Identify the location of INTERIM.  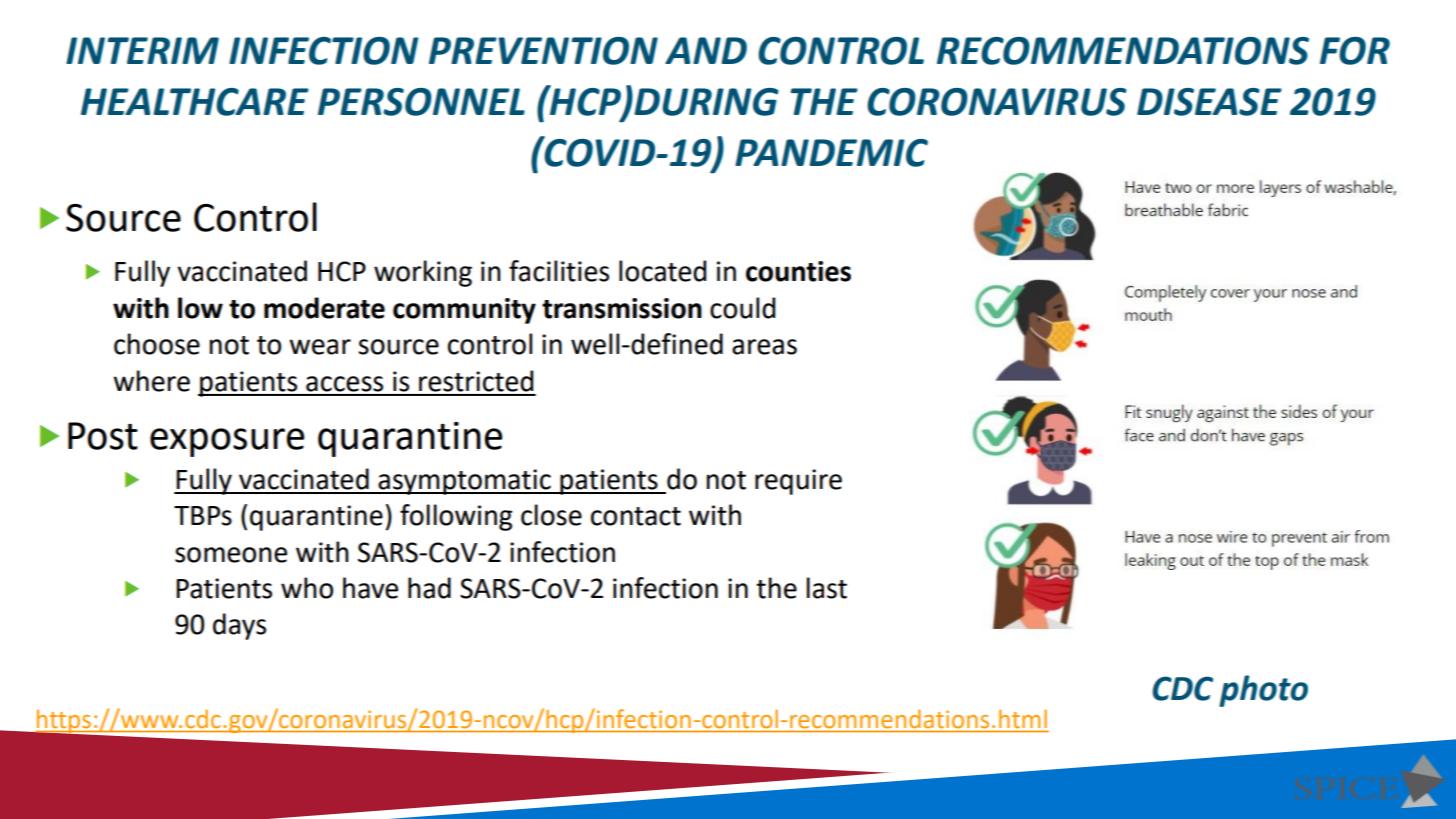
(142, 50).
